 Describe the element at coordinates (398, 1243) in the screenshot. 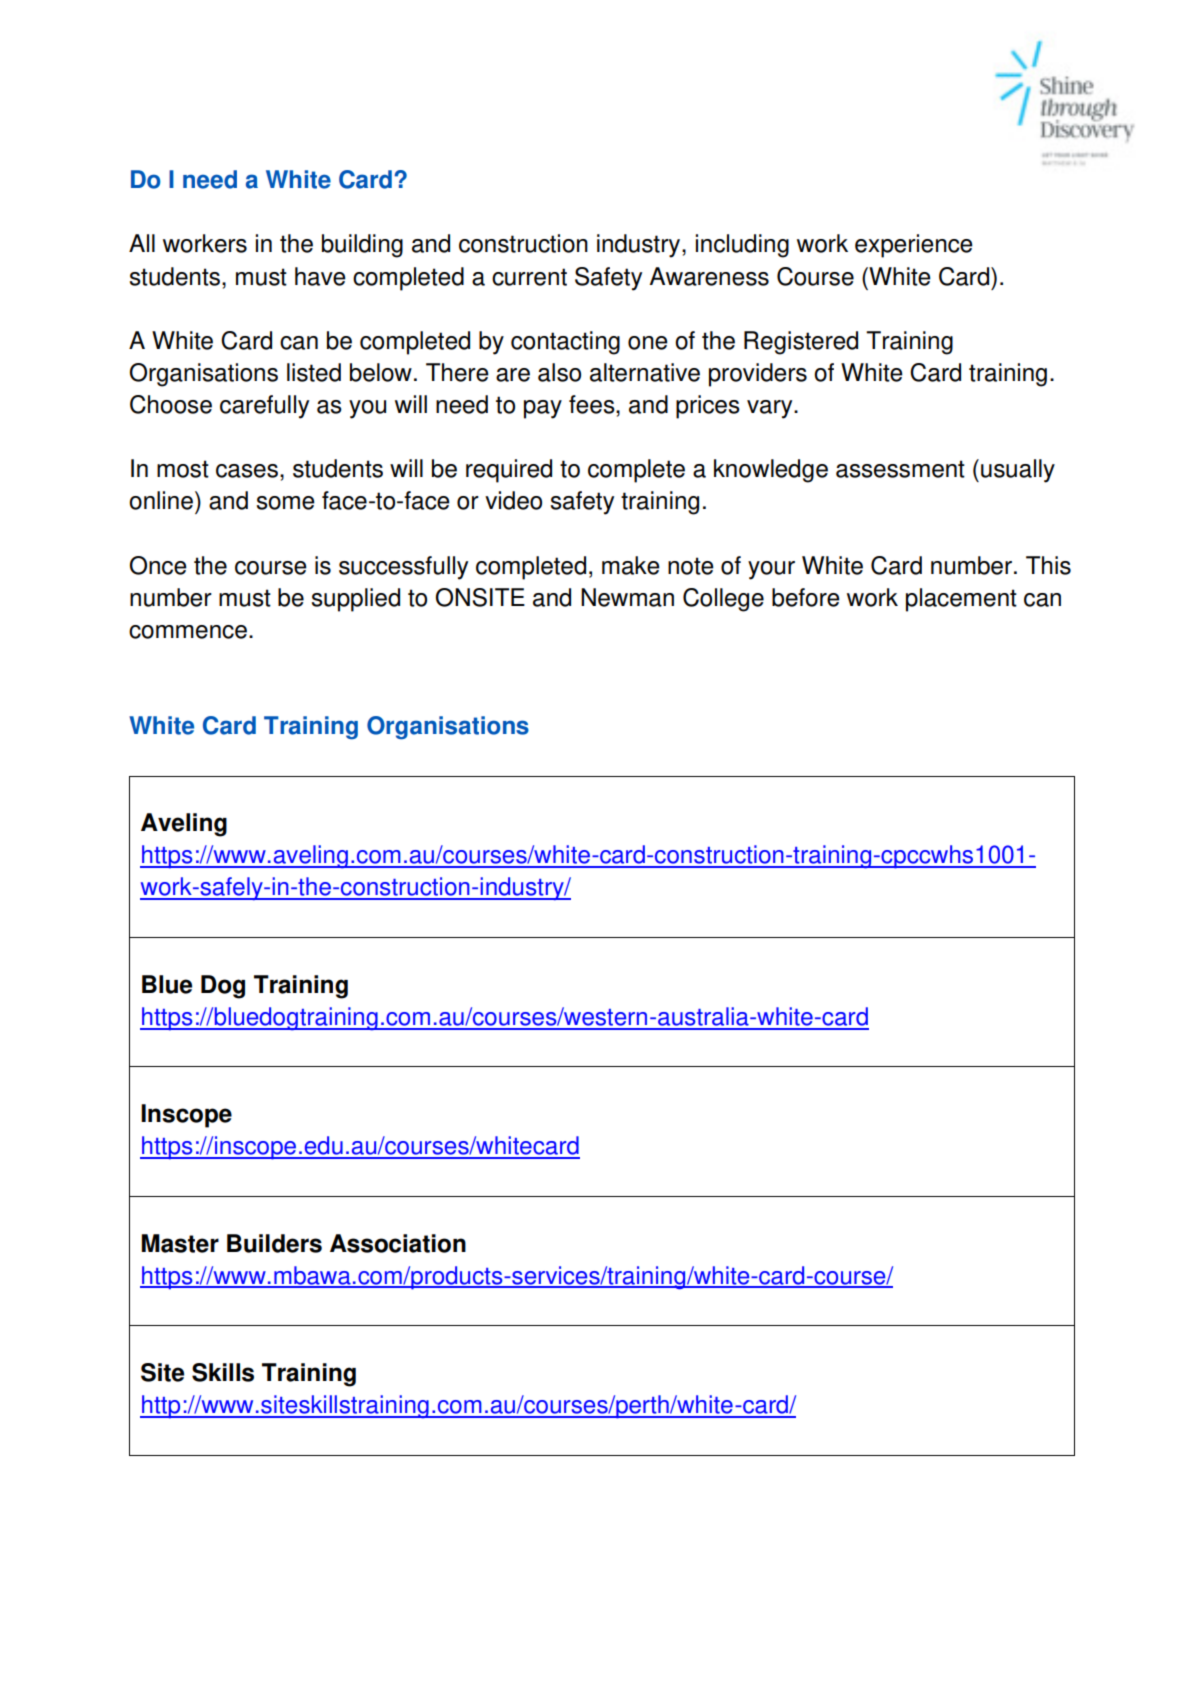

I see `Association` at that location.
